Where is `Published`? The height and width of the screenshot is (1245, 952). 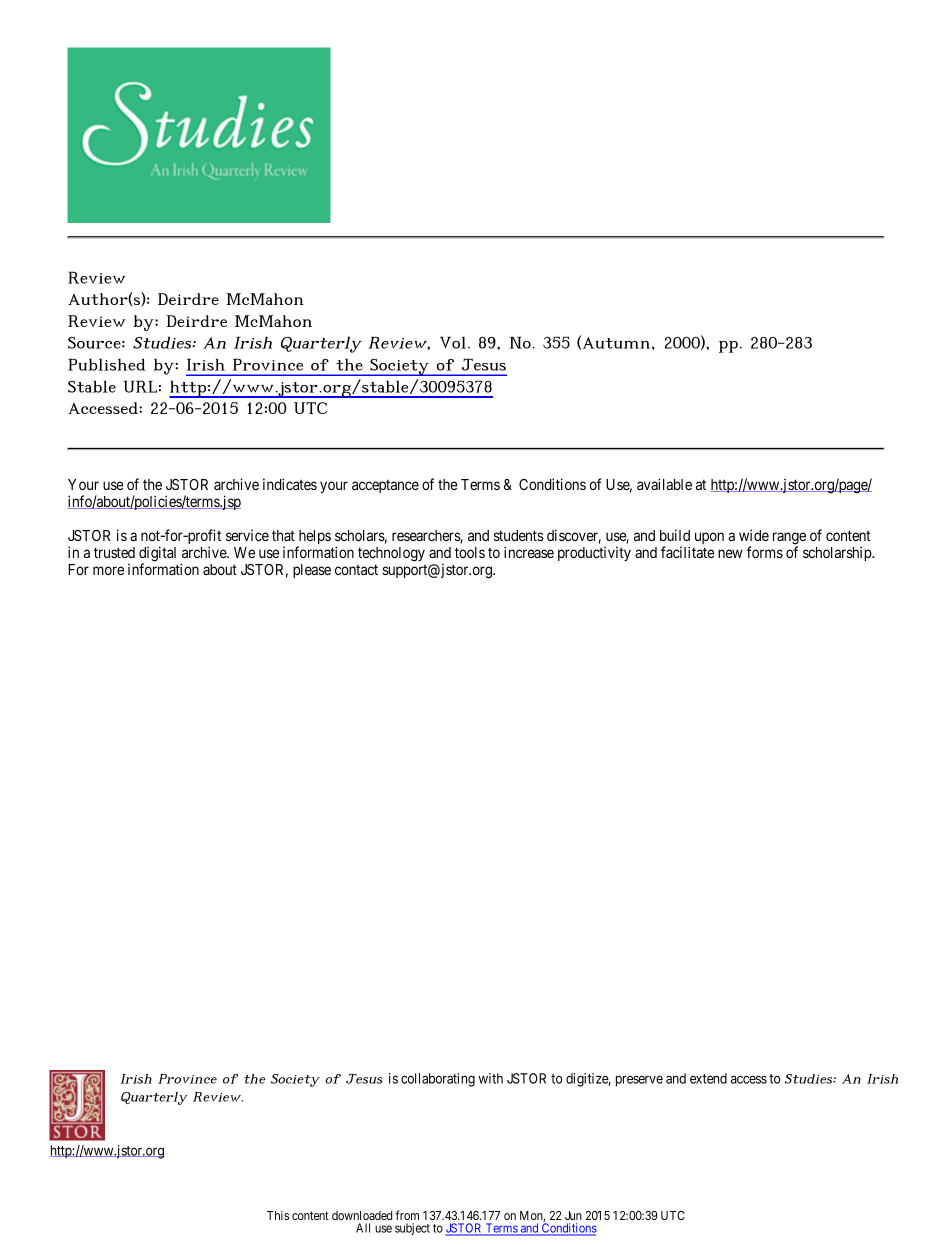 Published is located at coordinates (107, 364).
